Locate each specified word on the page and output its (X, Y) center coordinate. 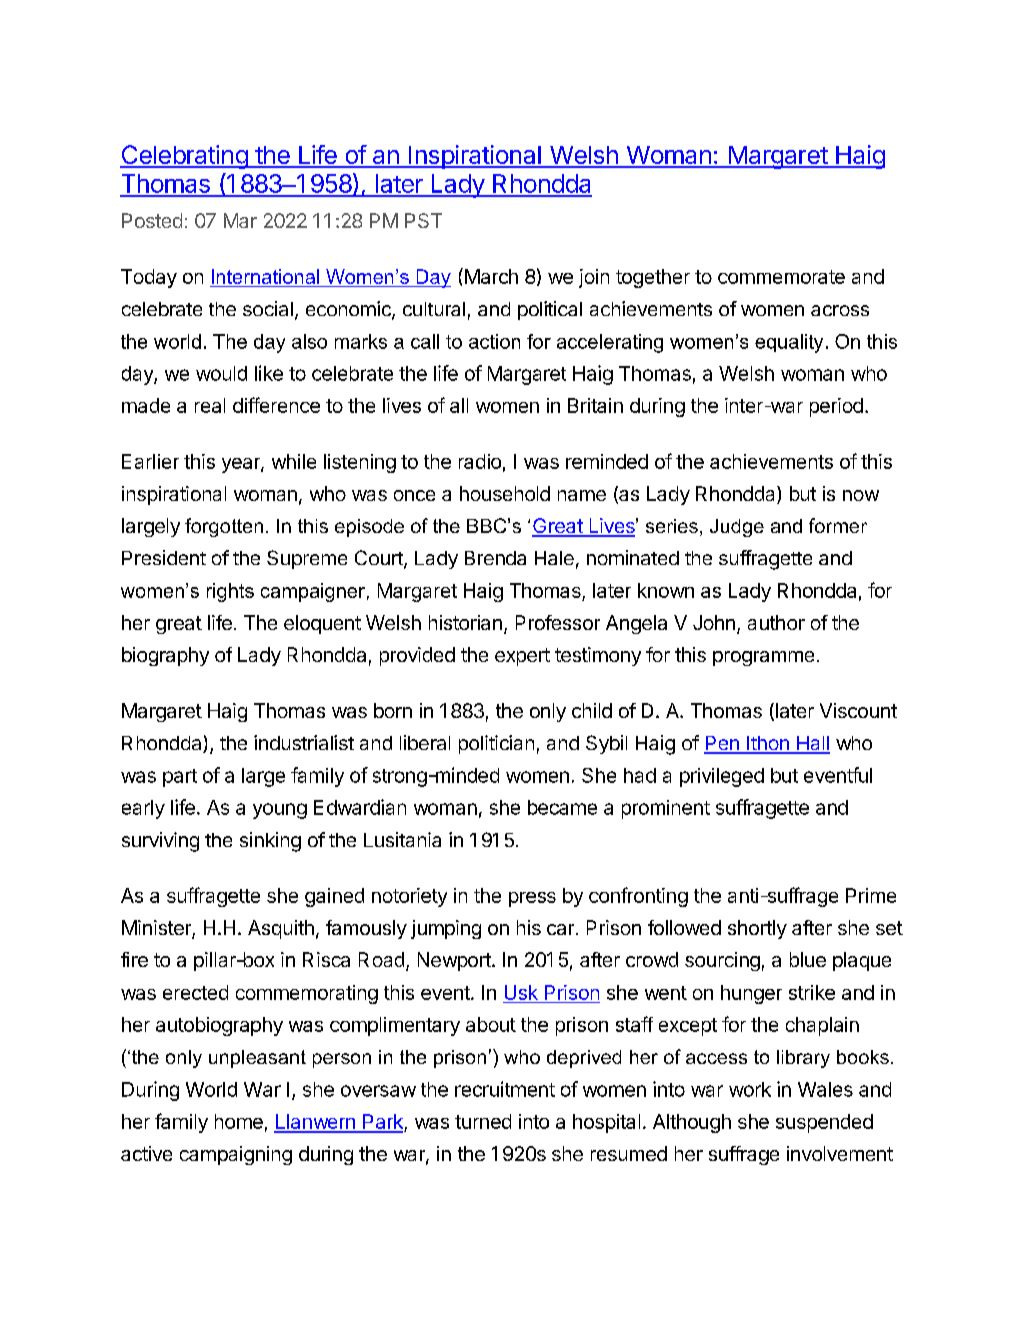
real (210, 405)
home (239, 1121)
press (532, 899)
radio (480, 461)
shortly (757, 929)
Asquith (281, 929)
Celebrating (184, 157)
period (836, 407)
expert (522, 657)
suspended (824, 1123)
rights (230, 592)
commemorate (781, 277)
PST (423, 220)
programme (763, 658)
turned (483, 1121)
